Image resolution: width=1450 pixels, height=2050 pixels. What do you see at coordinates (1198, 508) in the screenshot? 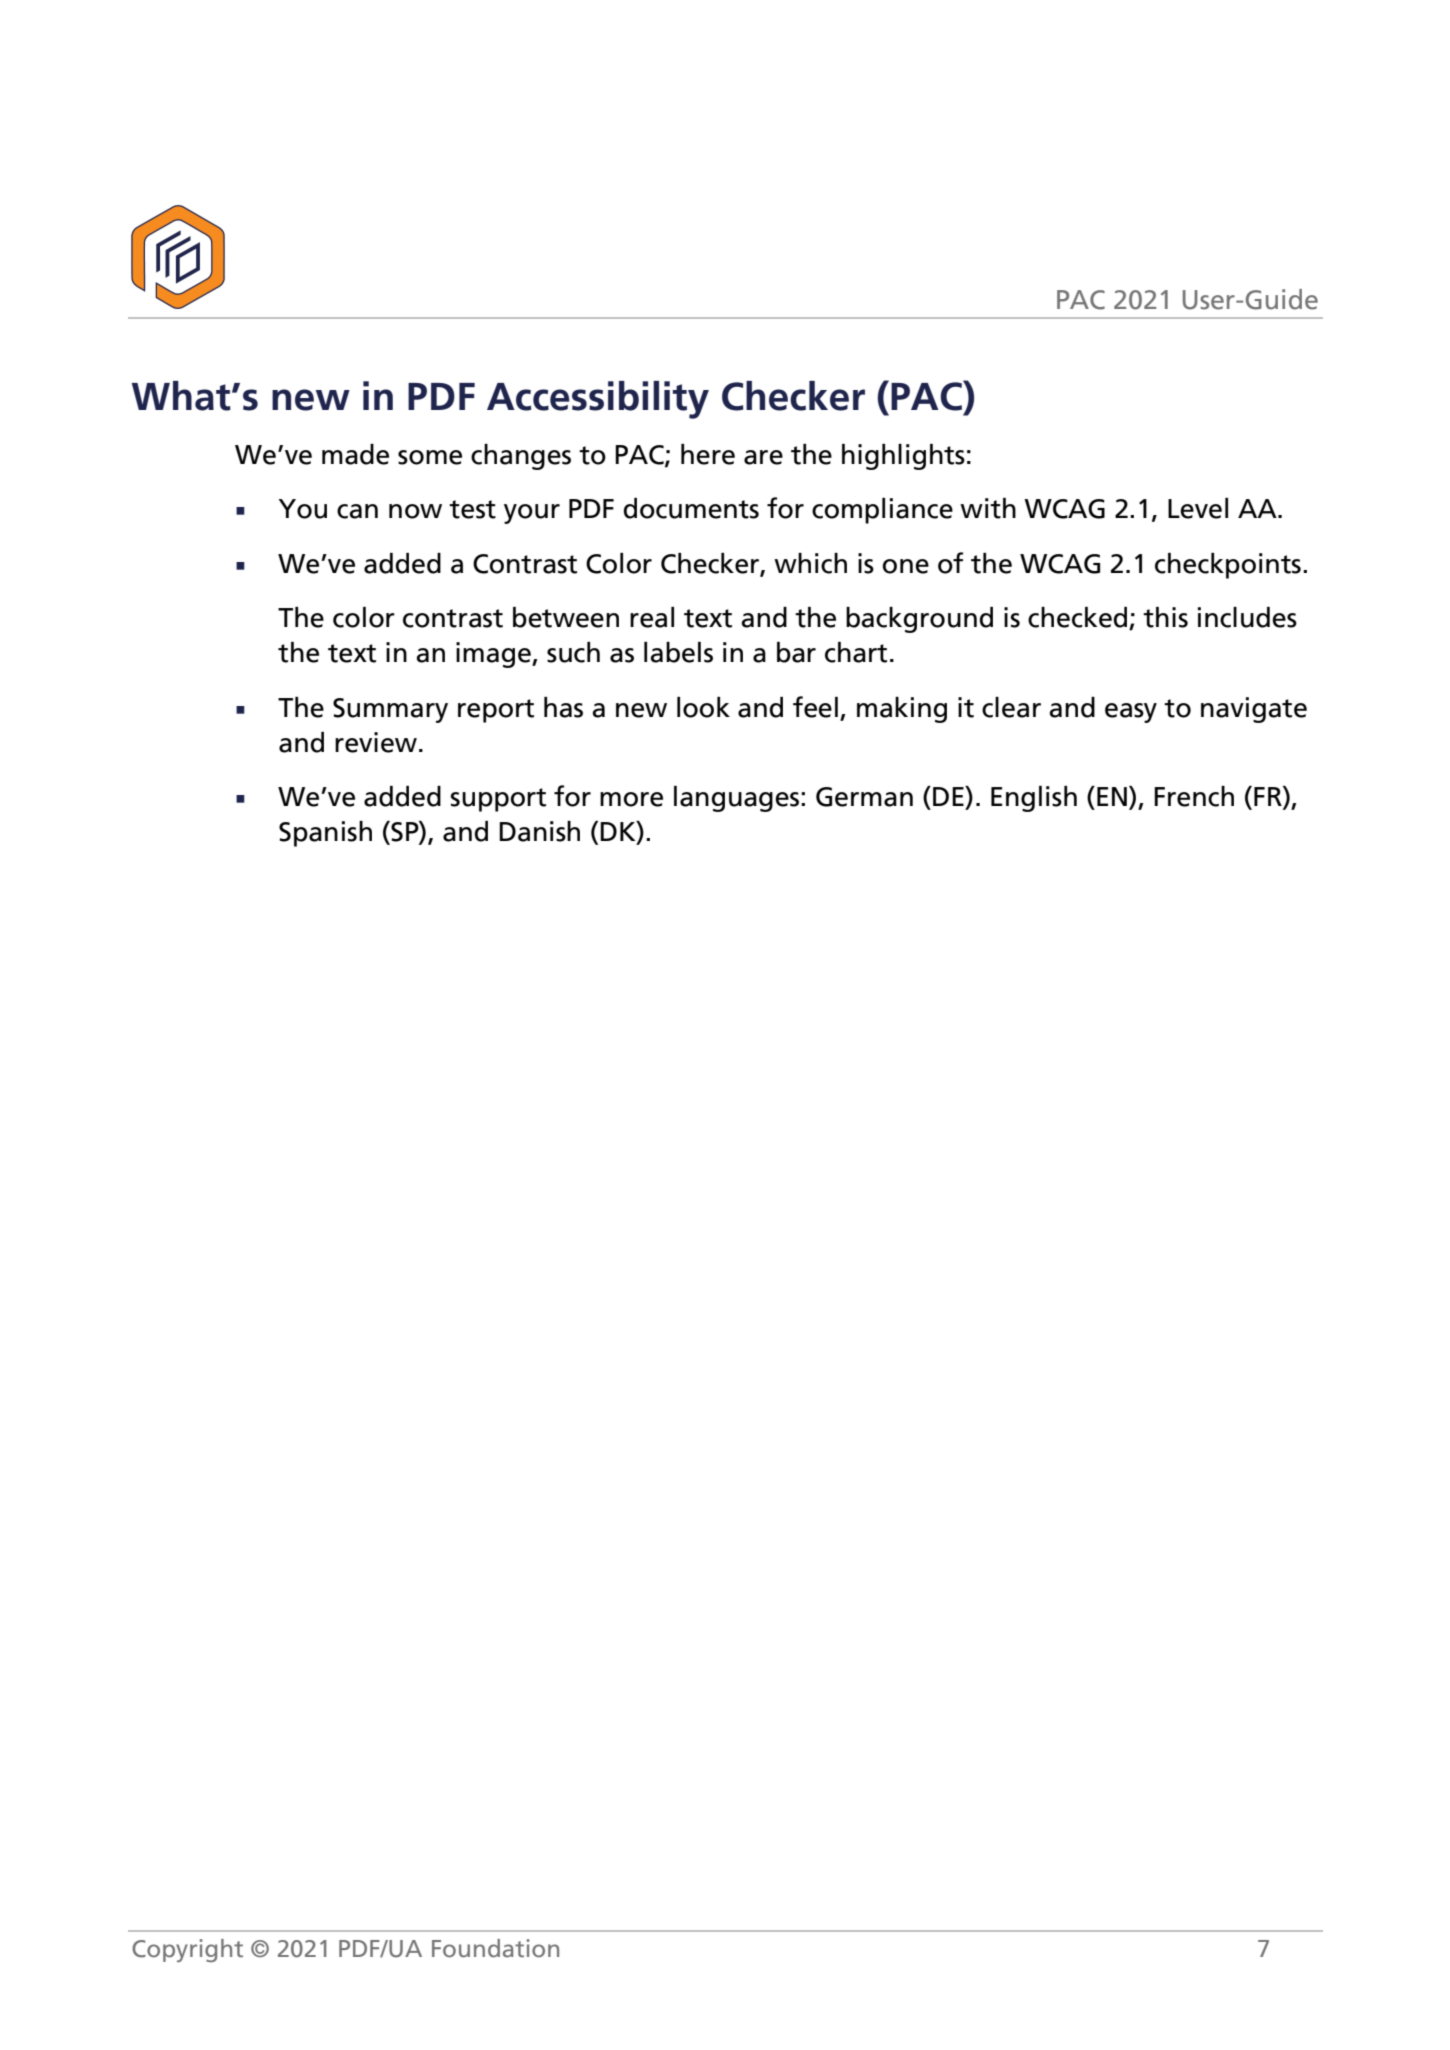
I see `Level` at bounding box center [1198, 508].
